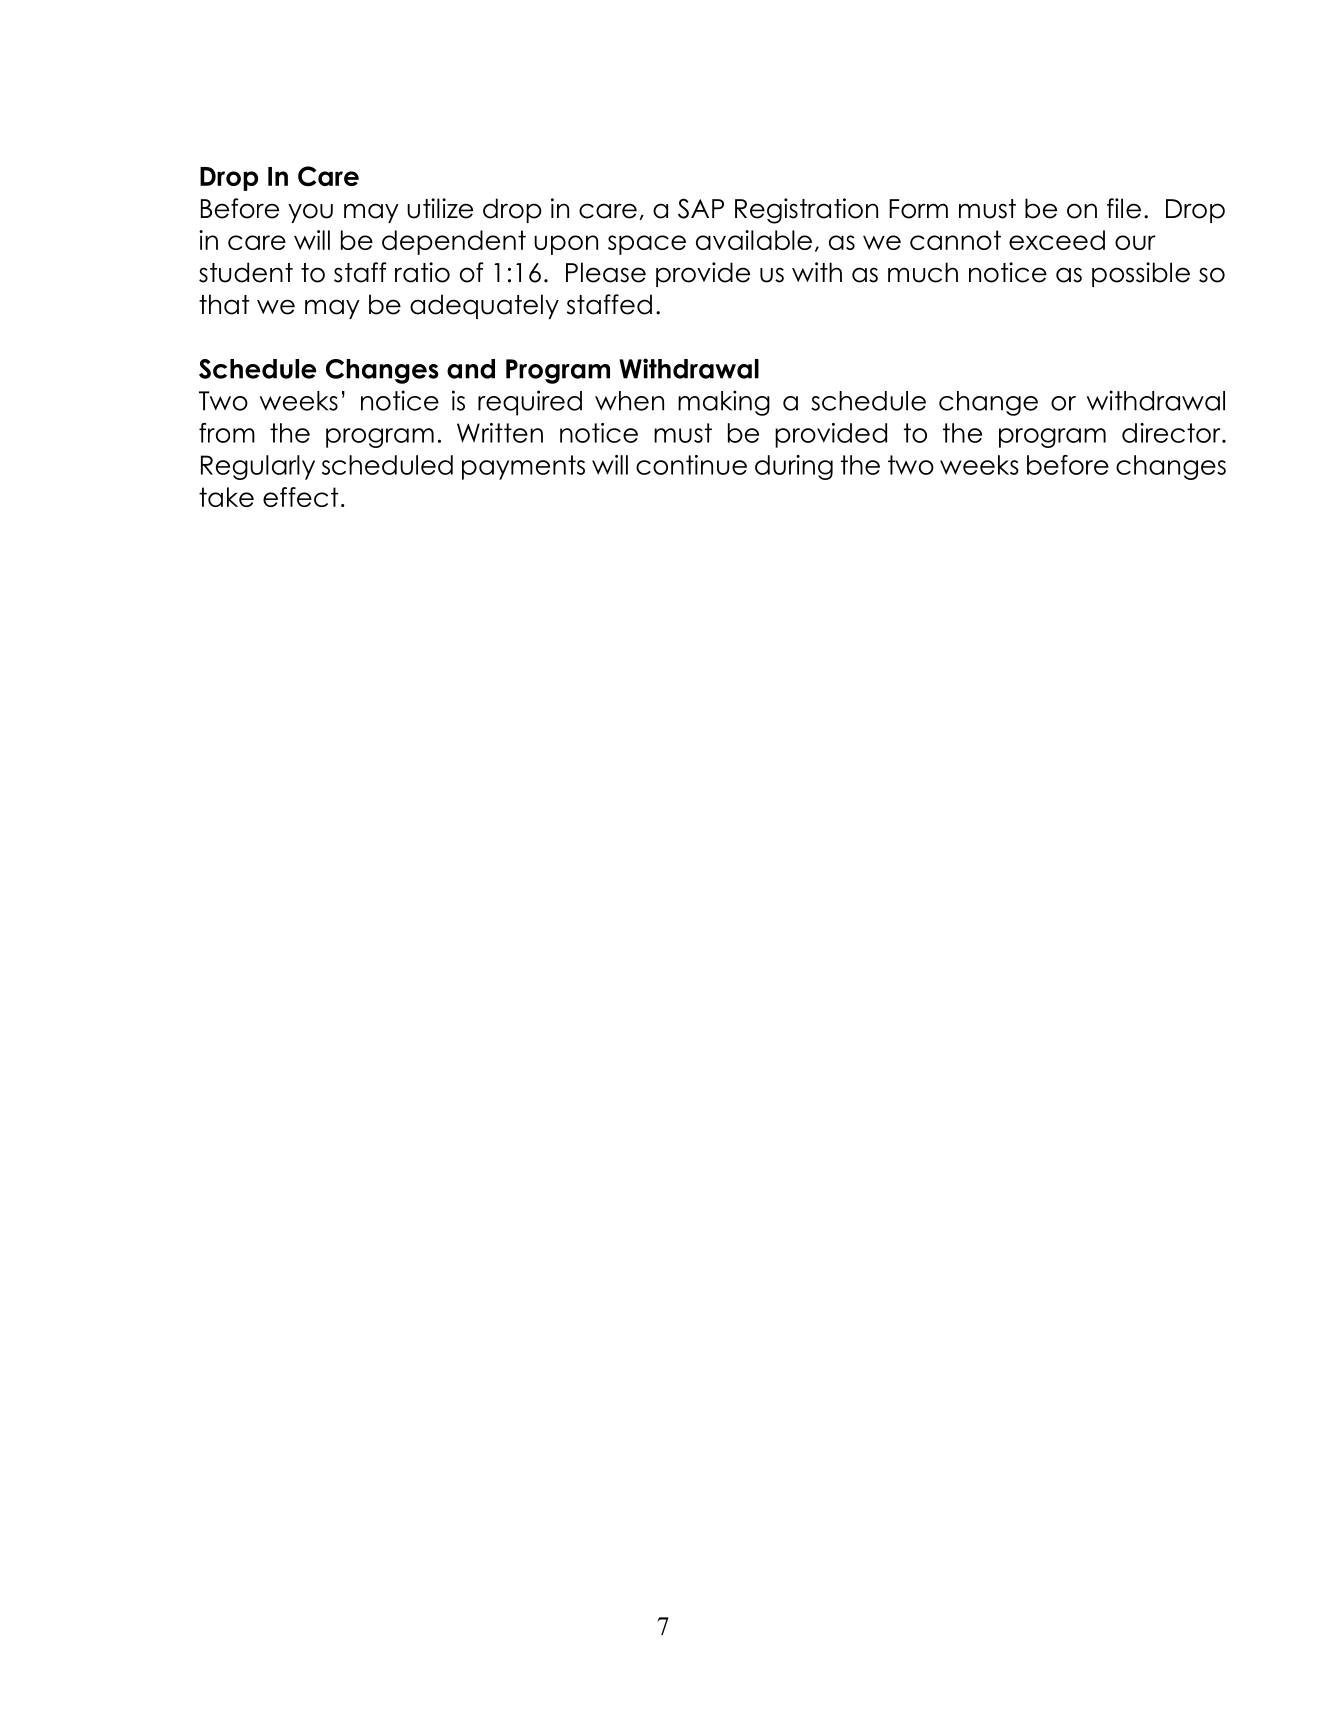 This screenshot has height=1728, width=1335. What do you see at coordinates (691, 465) in the screenshot?
I see `continue` at bounding box center [691, 465].
